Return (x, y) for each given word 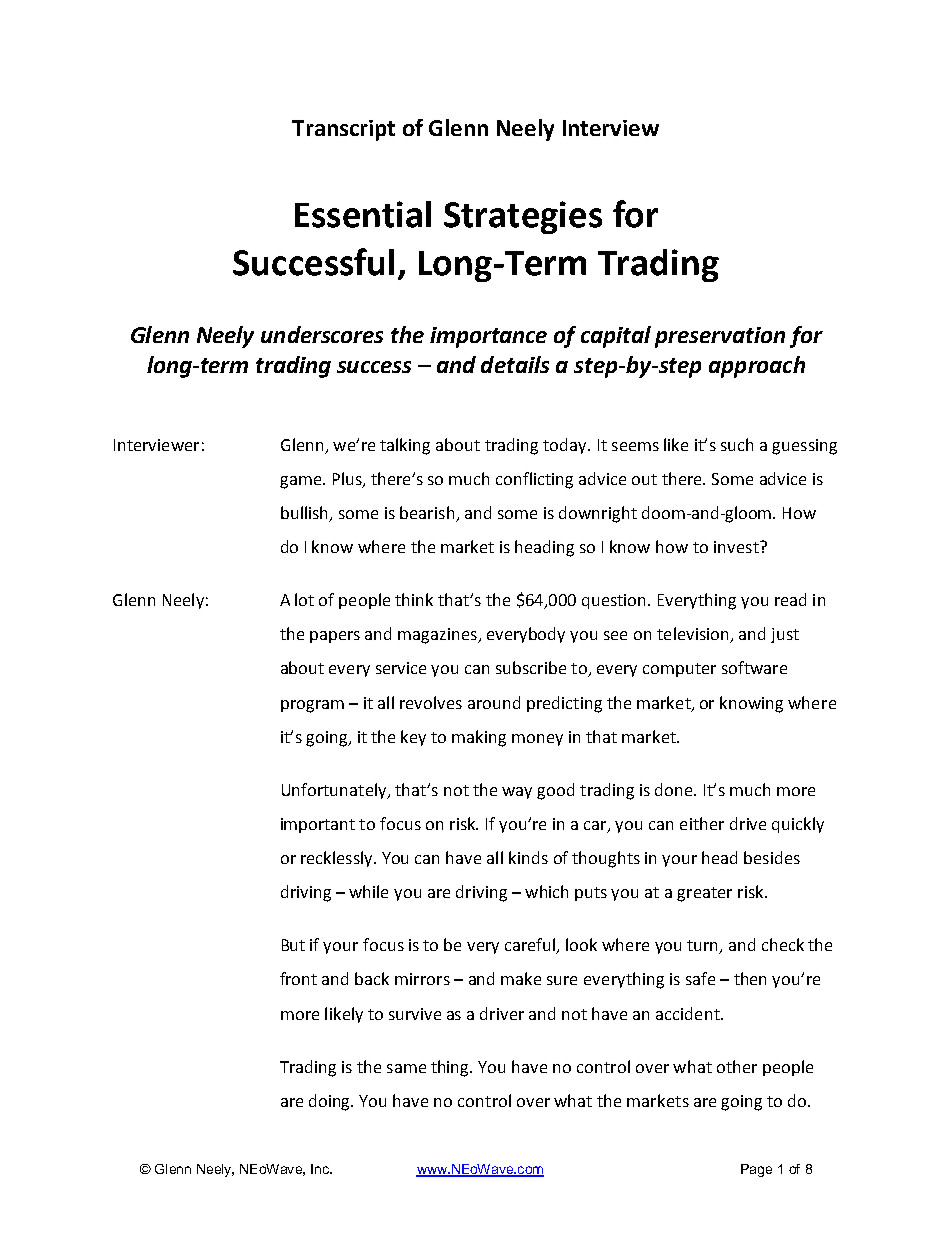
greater (704, 894)
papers (335, 637)
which (546, 891)
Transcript (343, 130)
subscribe (531, 667)
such (737, 444)
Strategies (523, 217)
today (566, 446)
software (754, 667)
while (368, 891)
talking (405, 446)
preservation (720, 337)
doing (331, 1102)
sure (562, 980)
